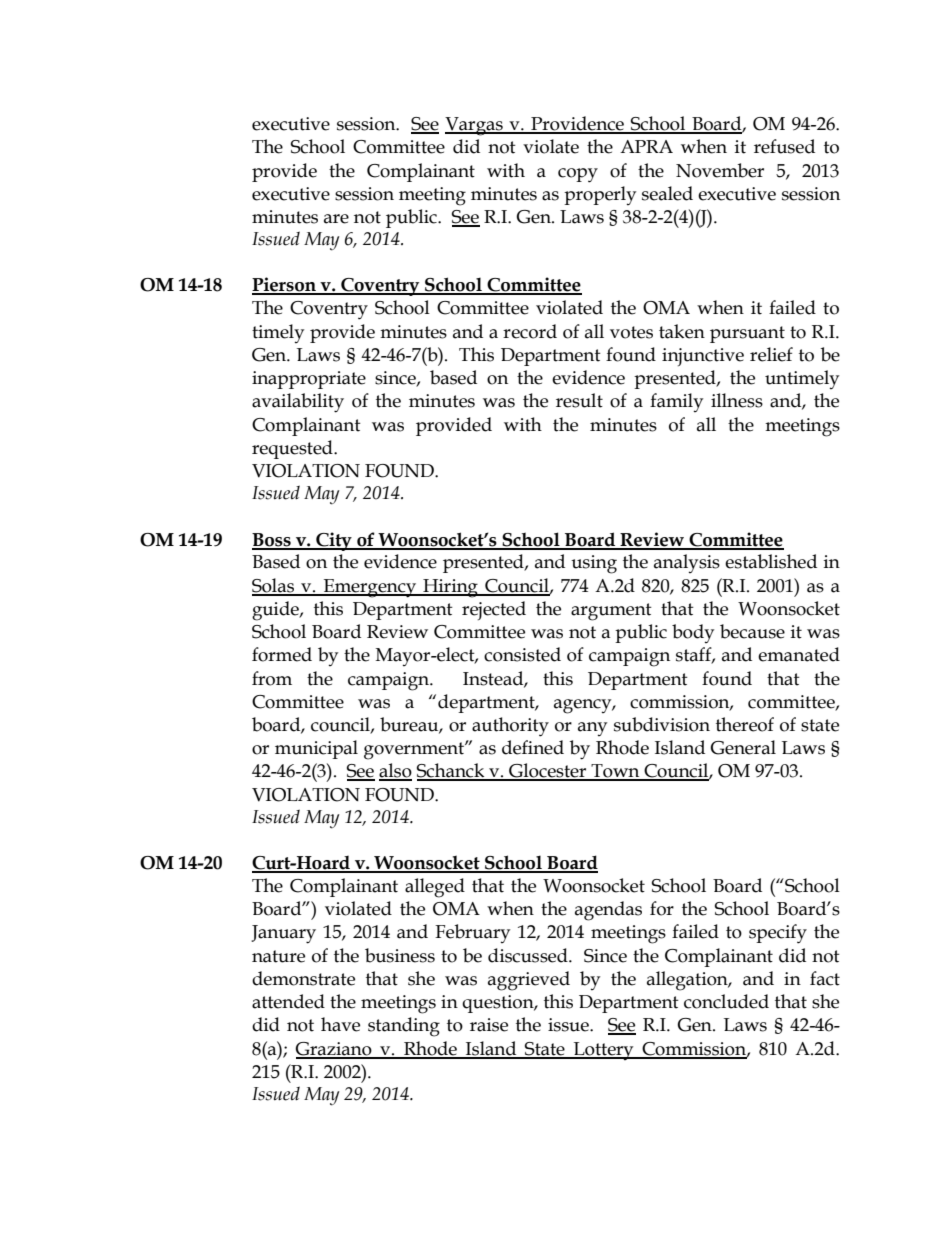 The width and height of the image is (952, 1233). Describe the element at coordinates (293, 449) in the image. I see `requested` at that location.
